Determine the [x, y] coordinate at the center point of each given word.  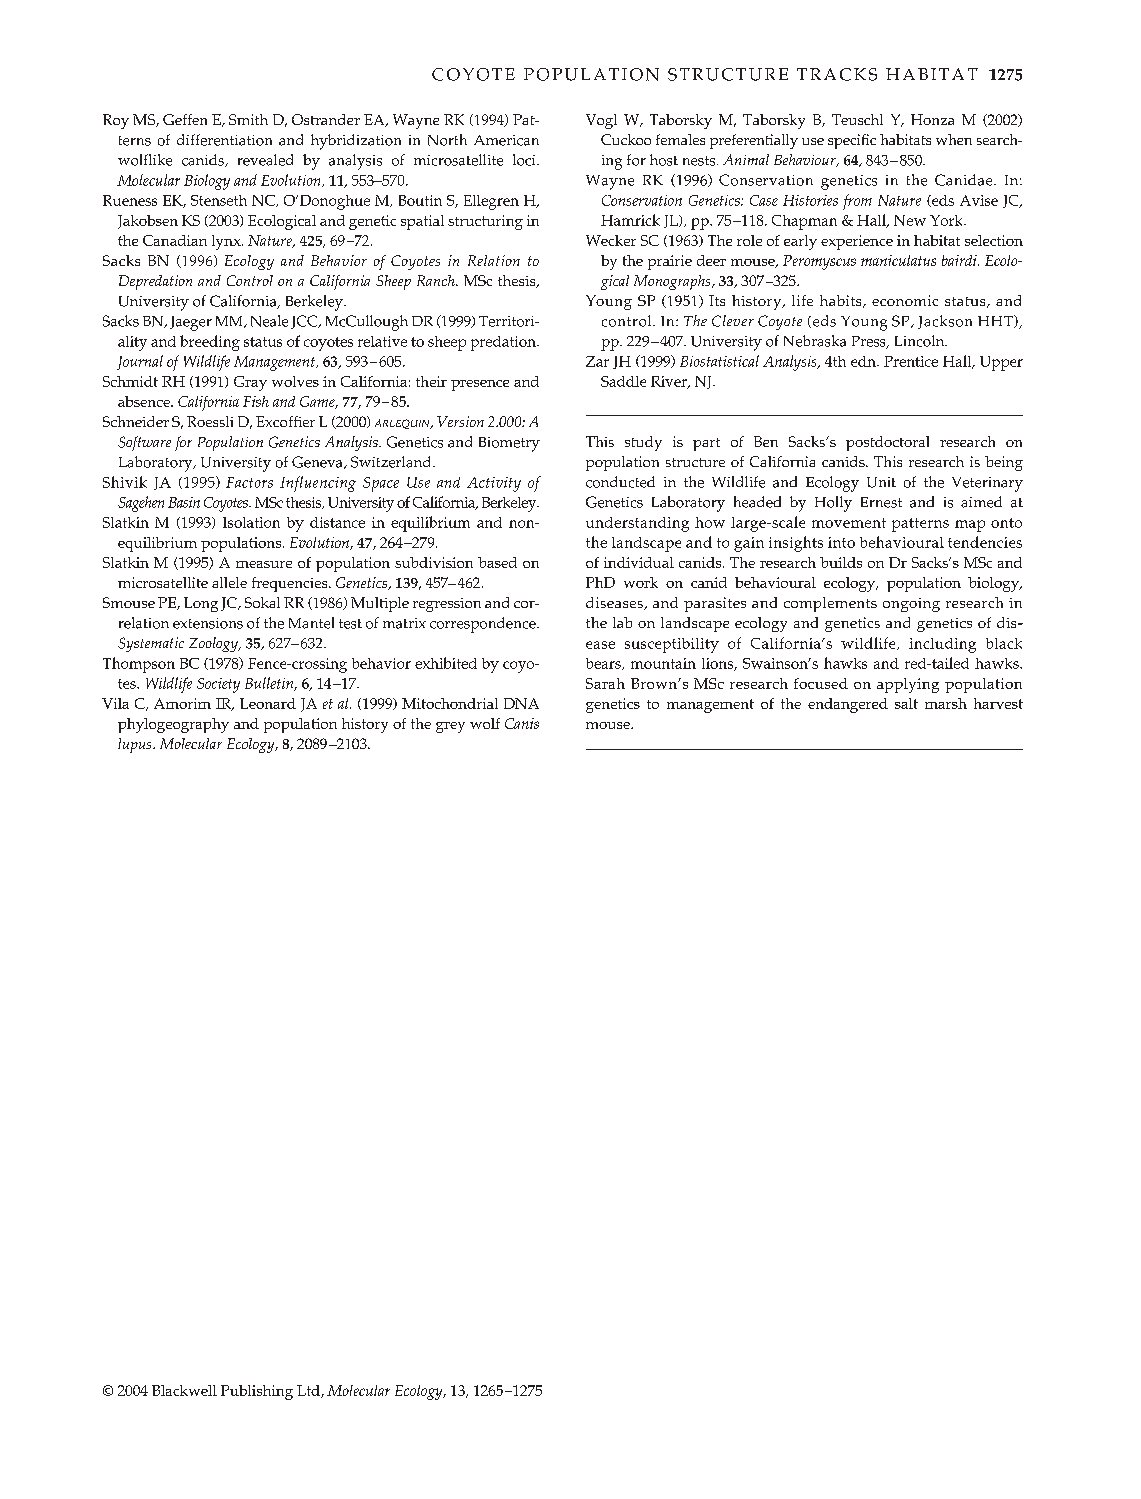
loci [525, 160]
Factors [249, 482]
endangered [848, 705]
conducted [620, 482]
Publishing [257, 1392]
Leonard [268, 703]
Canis [522, 723]
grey [450, 727]
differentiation [224, 140]
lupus [136, 745]
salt [906, 703]
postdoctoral [887, 443]
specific [852, 141]
